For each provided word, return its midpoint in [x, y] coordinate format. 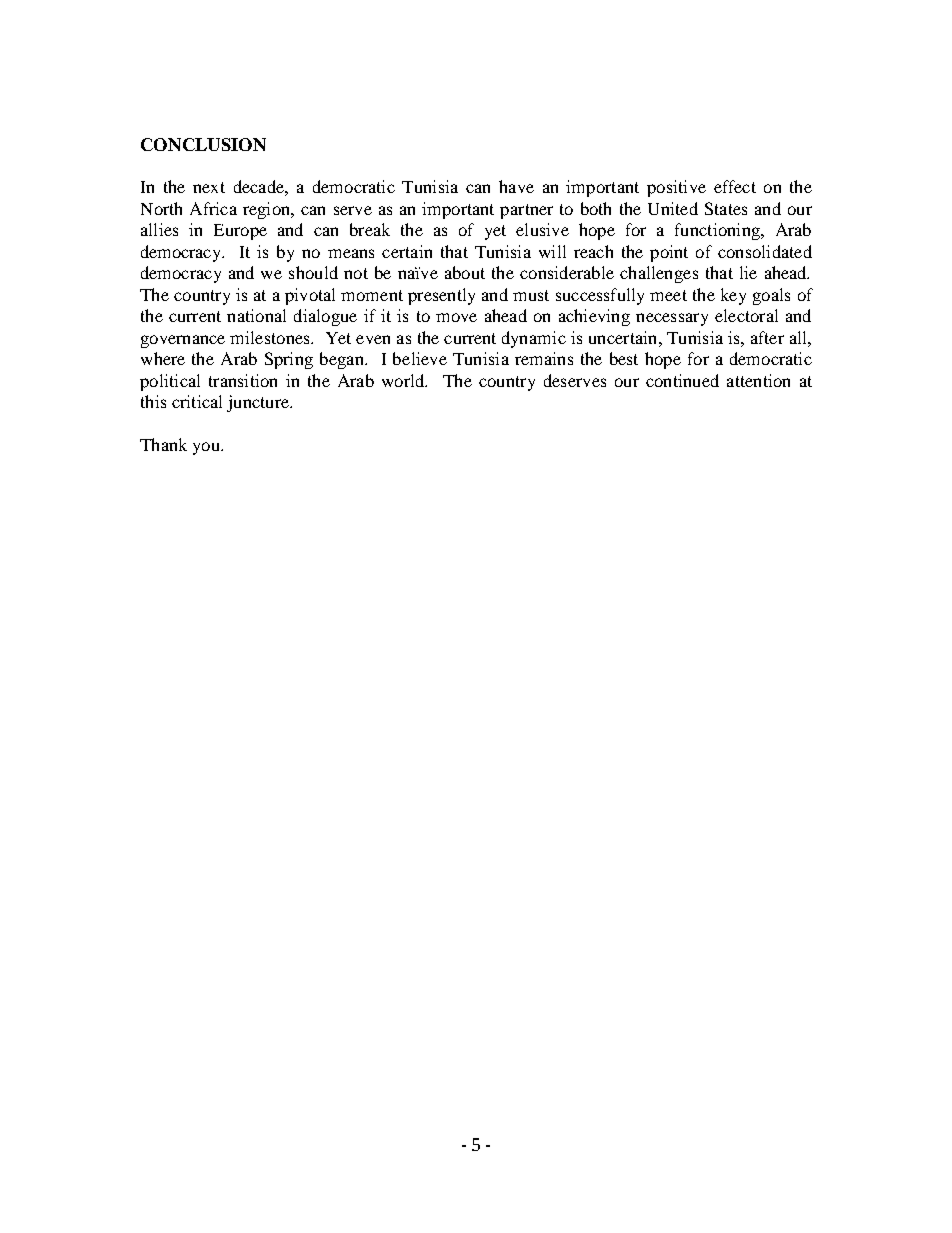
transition [243, 380]
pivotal [310, 296]
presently [441, 296]
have [516, 186]
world [404, 380]
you [207, 448]
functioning [718, 231]
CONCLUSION [203, 144]
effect [735, 186]
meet [668, 295]
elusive [542, 229]
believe [420, 358]
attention [758, 380]
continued [682, 380]
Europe [240, 232]
